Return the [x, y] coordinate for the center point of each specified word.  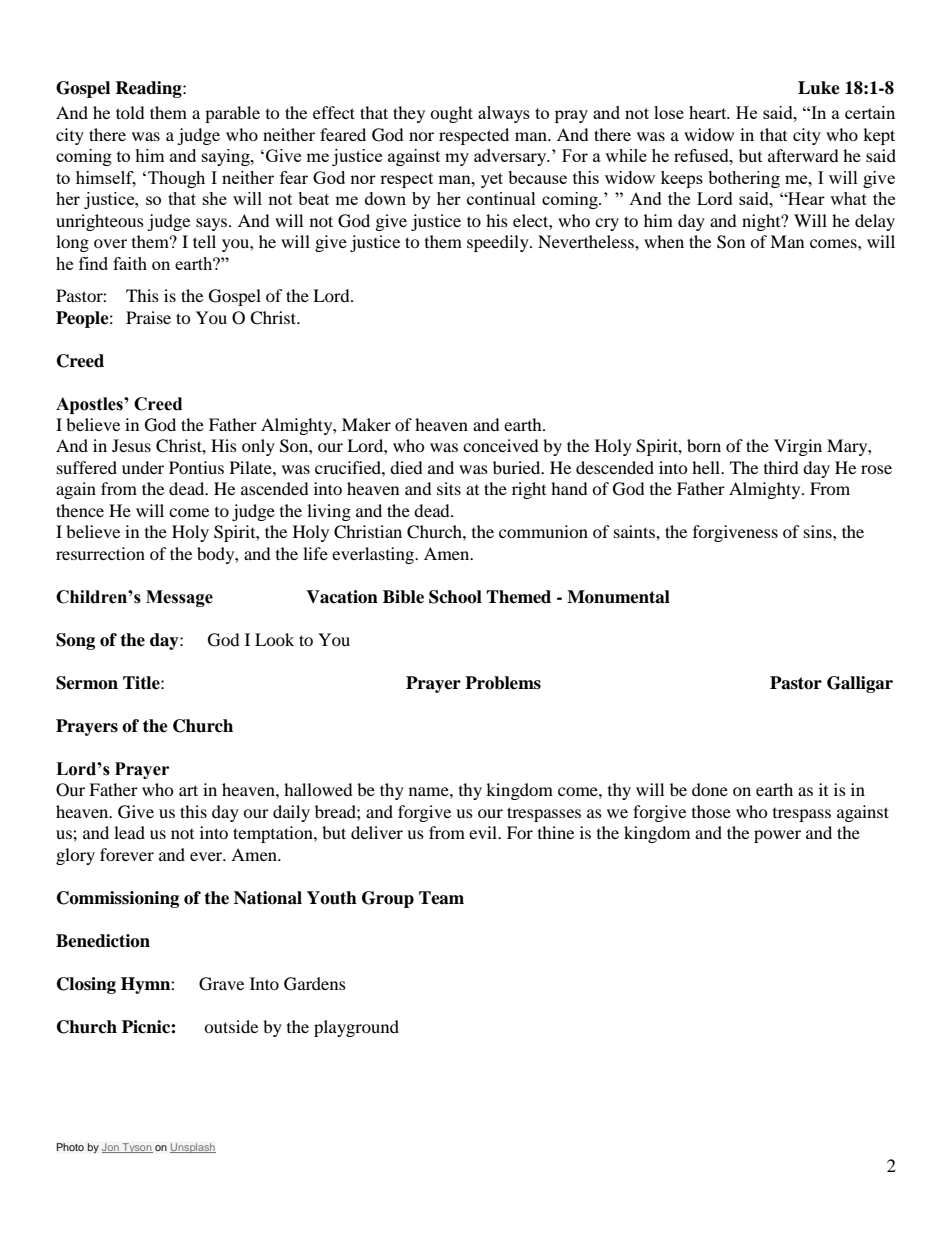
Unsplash [193, 1148]
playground [356, 1028]
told [130, 112]
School [455, 597]
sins [819, 531]
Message [179, 598]
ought [451, 114]
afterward [803, 155]
